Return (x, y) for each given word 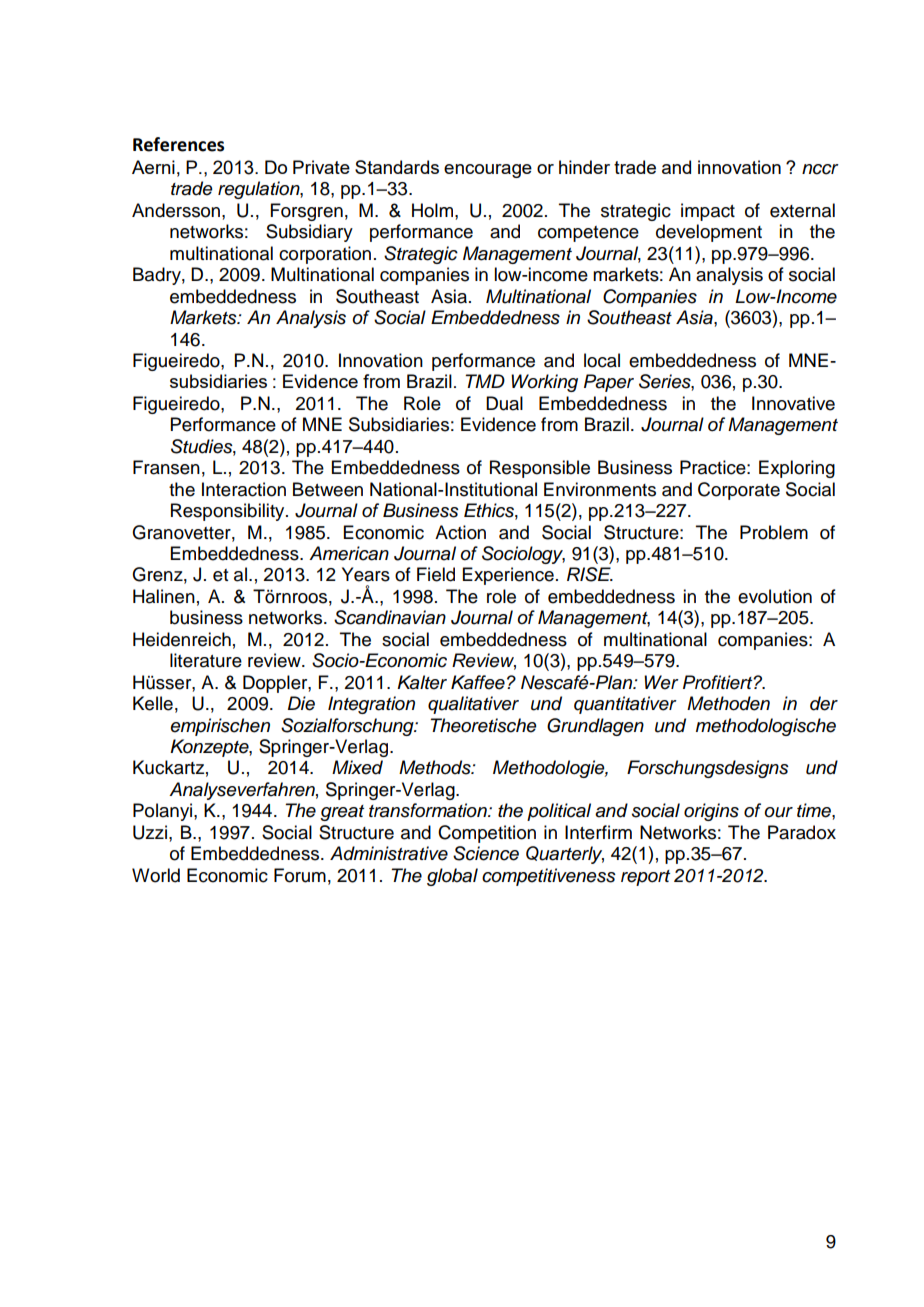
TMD (485, 381)
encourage (488, 171)
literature (206, 660)
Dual (504, 403)
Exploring (797, 469)
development (709, 233)
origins (711, 812)
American (349, 553)
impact (708, 212)
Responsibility (229, 512)
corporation (325, 255)
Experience (508, 576)
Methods (436, 767)
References (178, 144)
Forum (300, 875)
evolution (775, 596)
